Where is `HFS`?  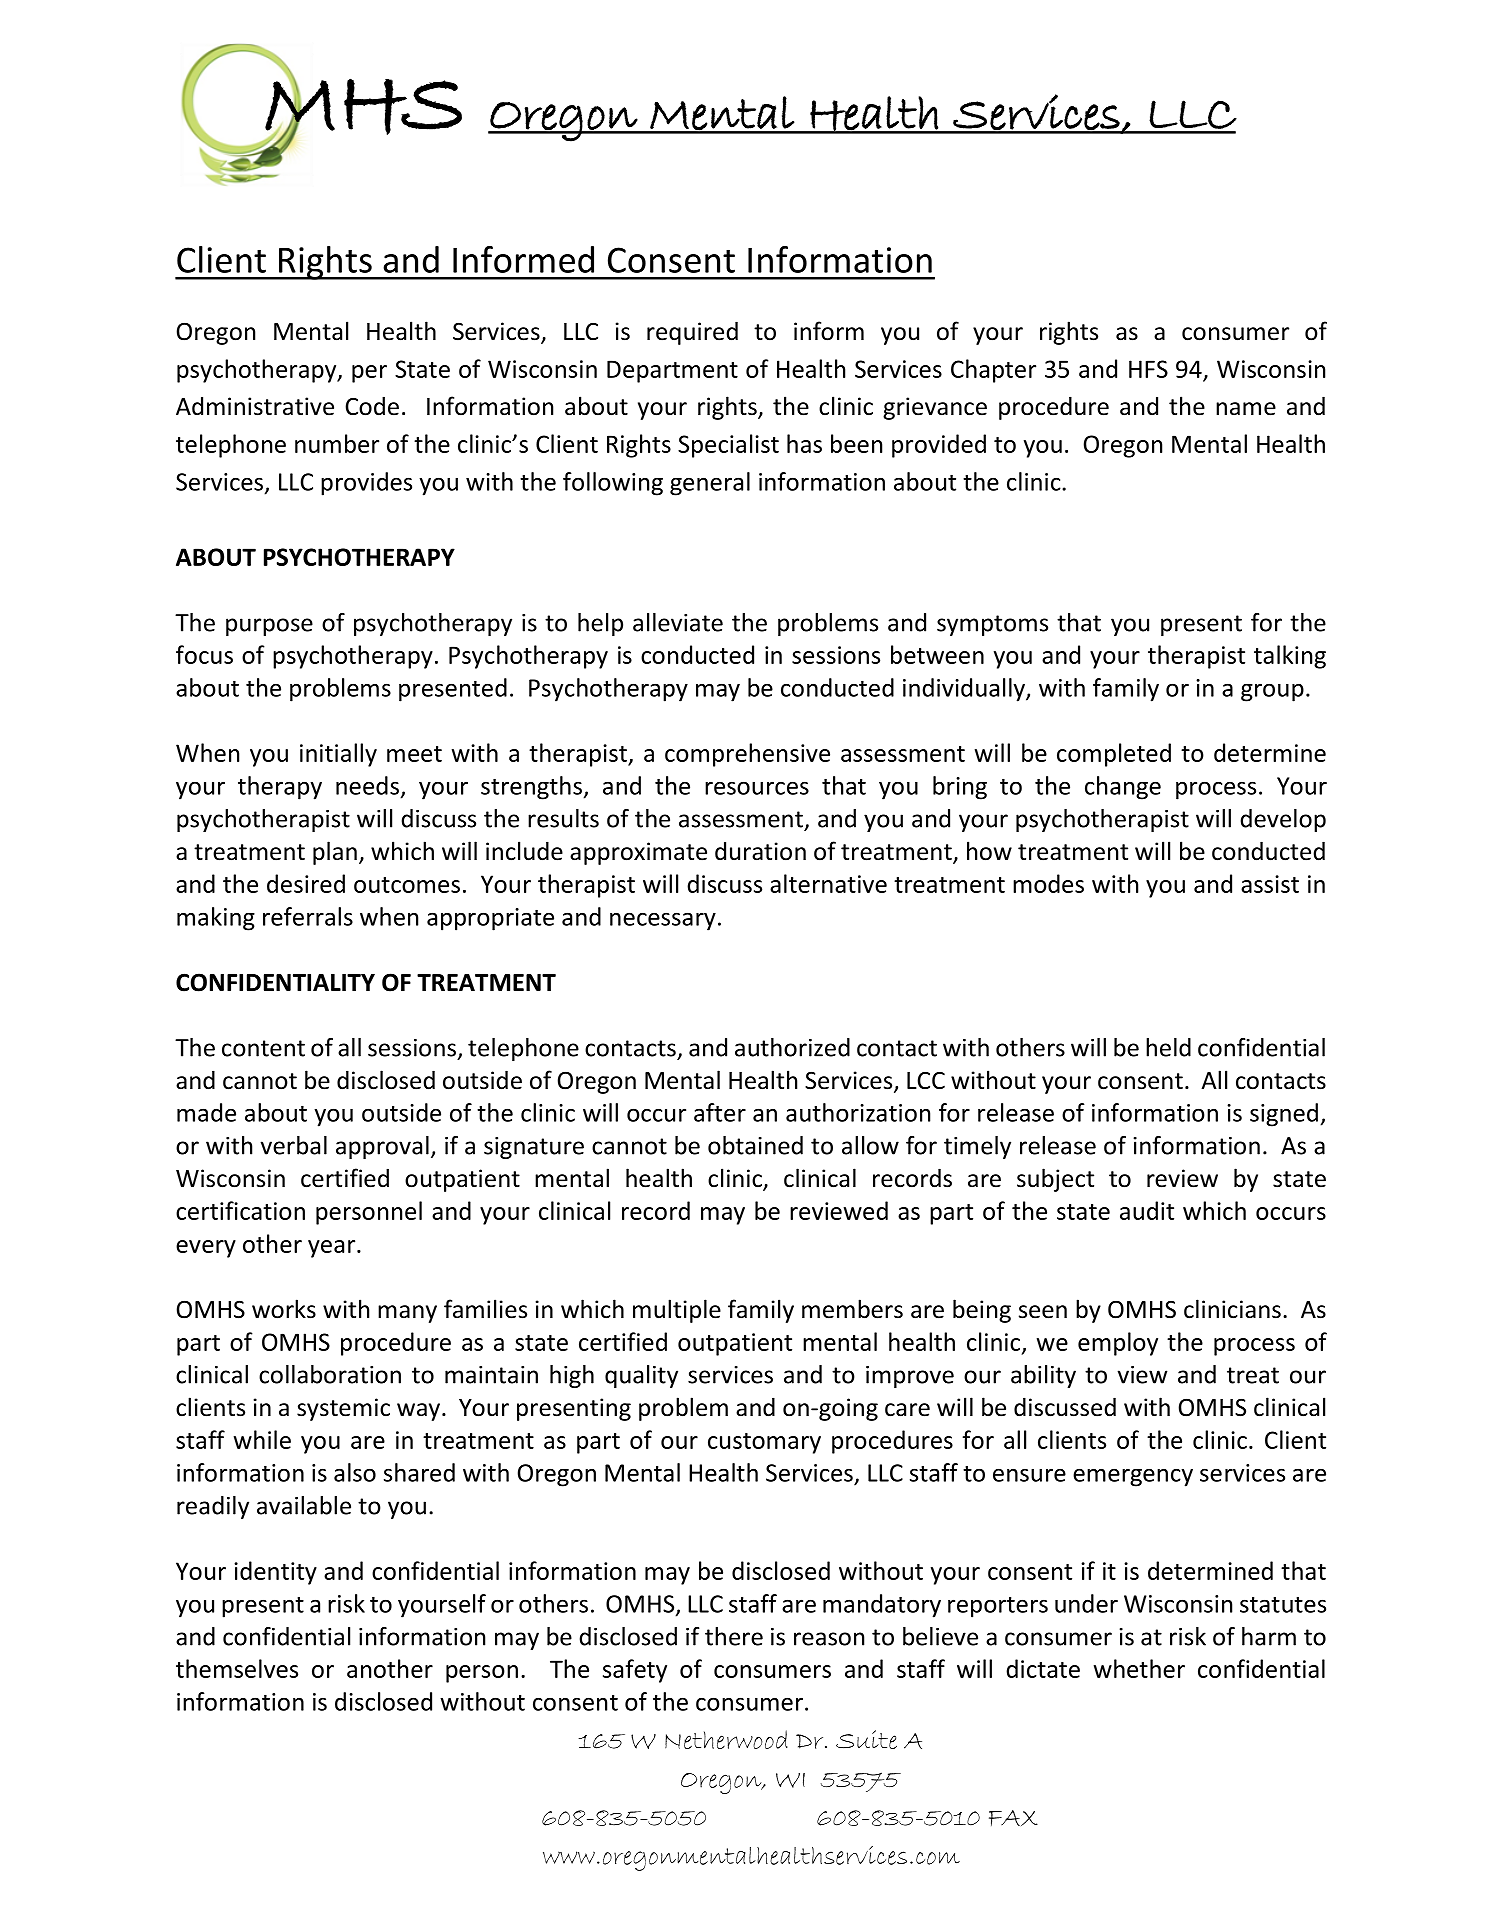
HFS is located at coordinates (1148, 369).
